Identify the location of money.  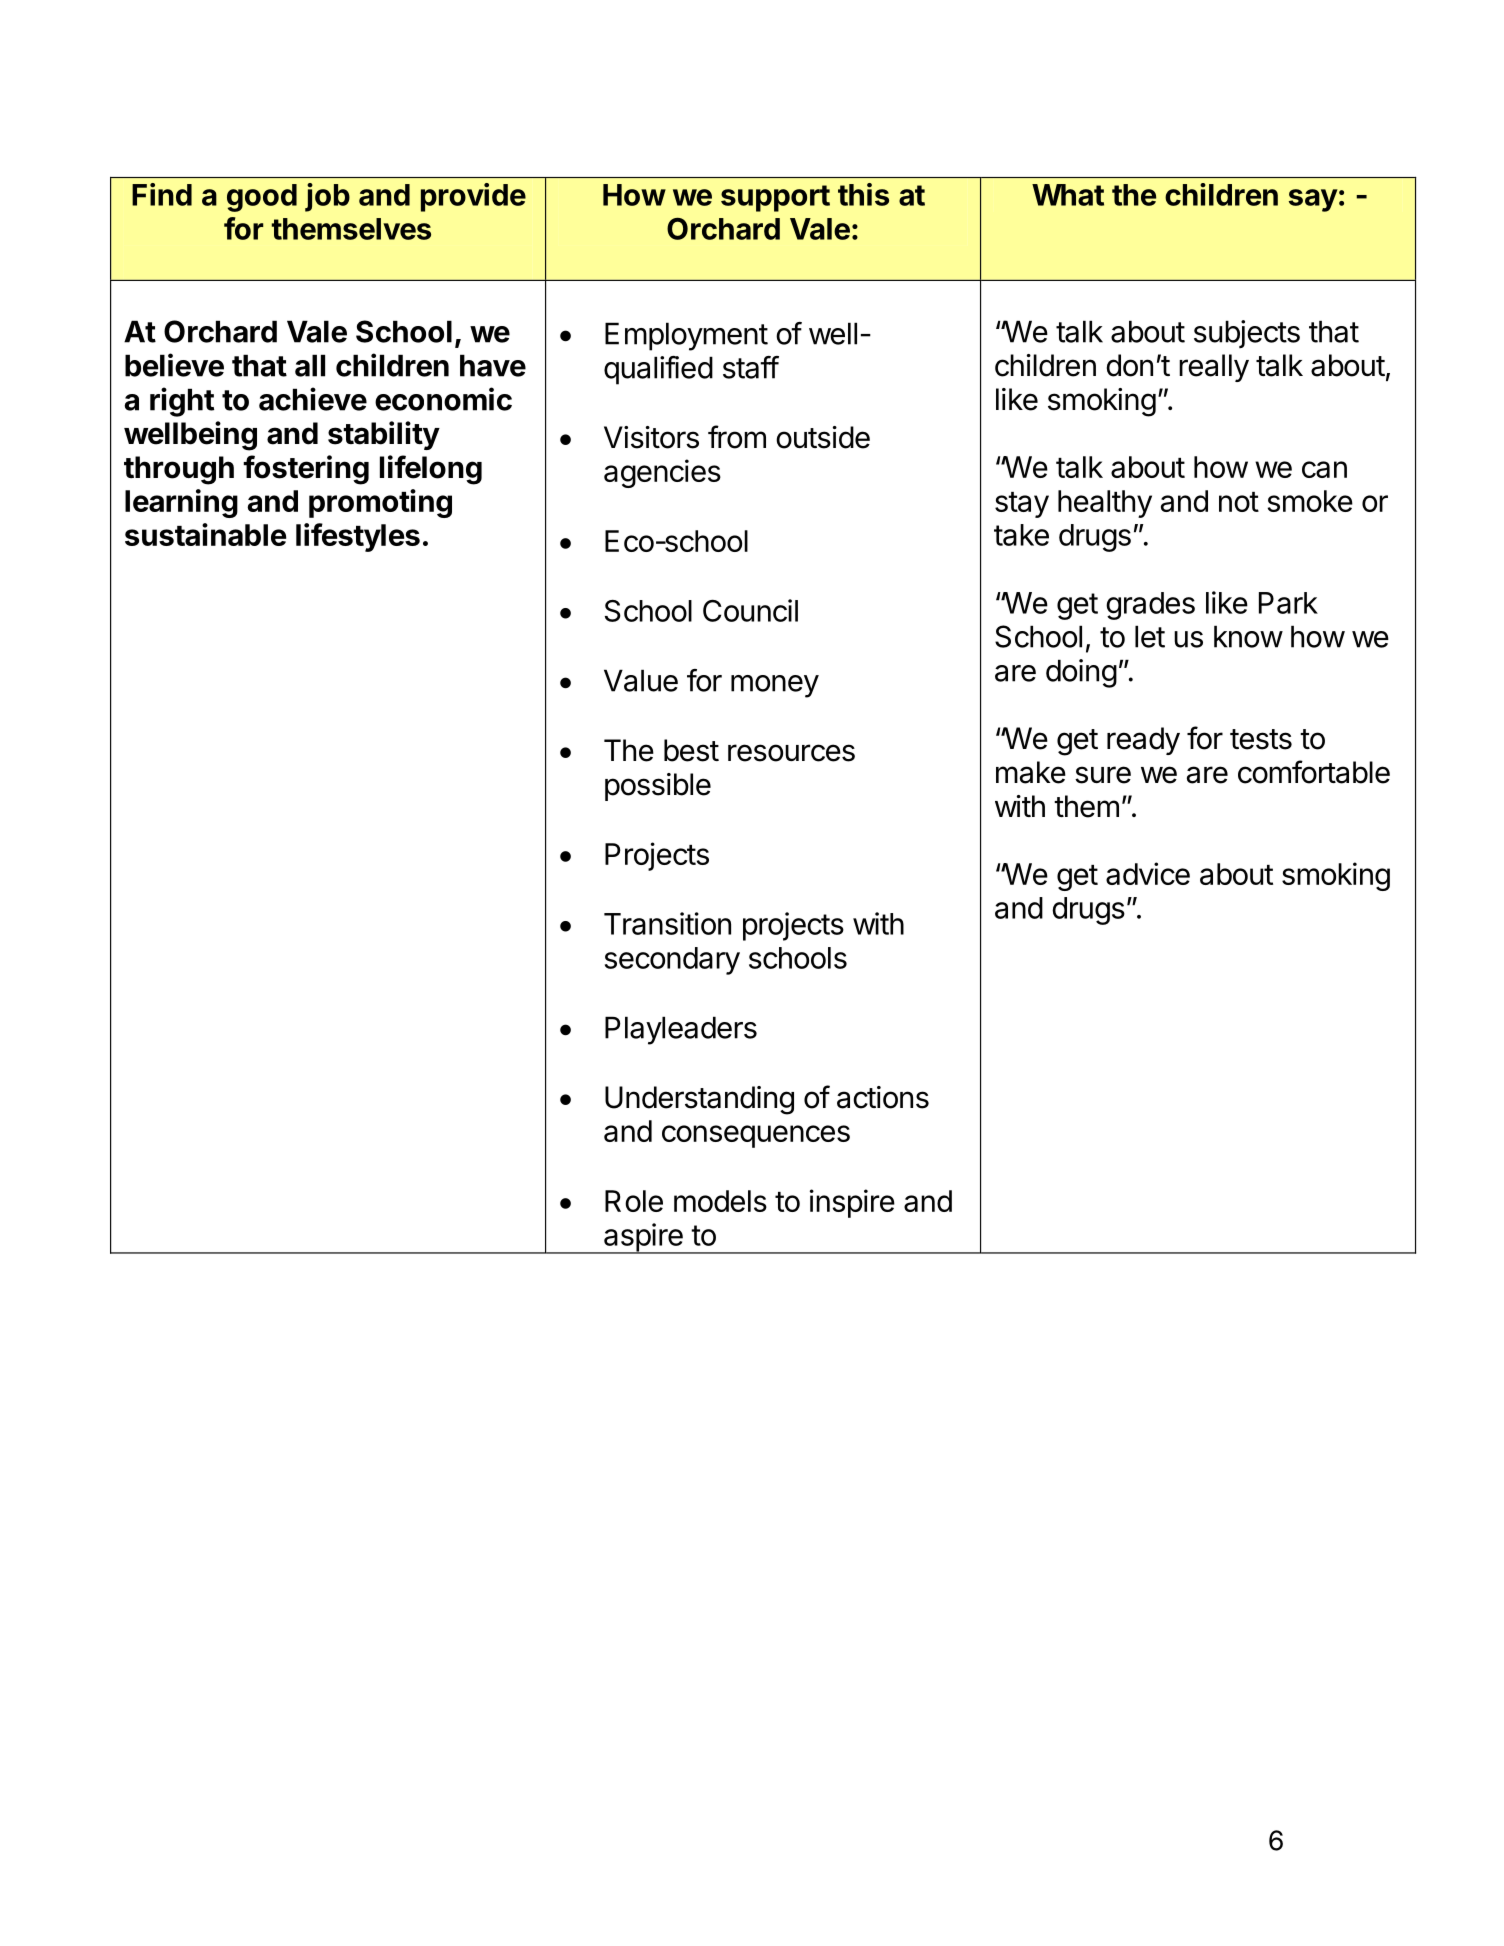
(775, 686).
